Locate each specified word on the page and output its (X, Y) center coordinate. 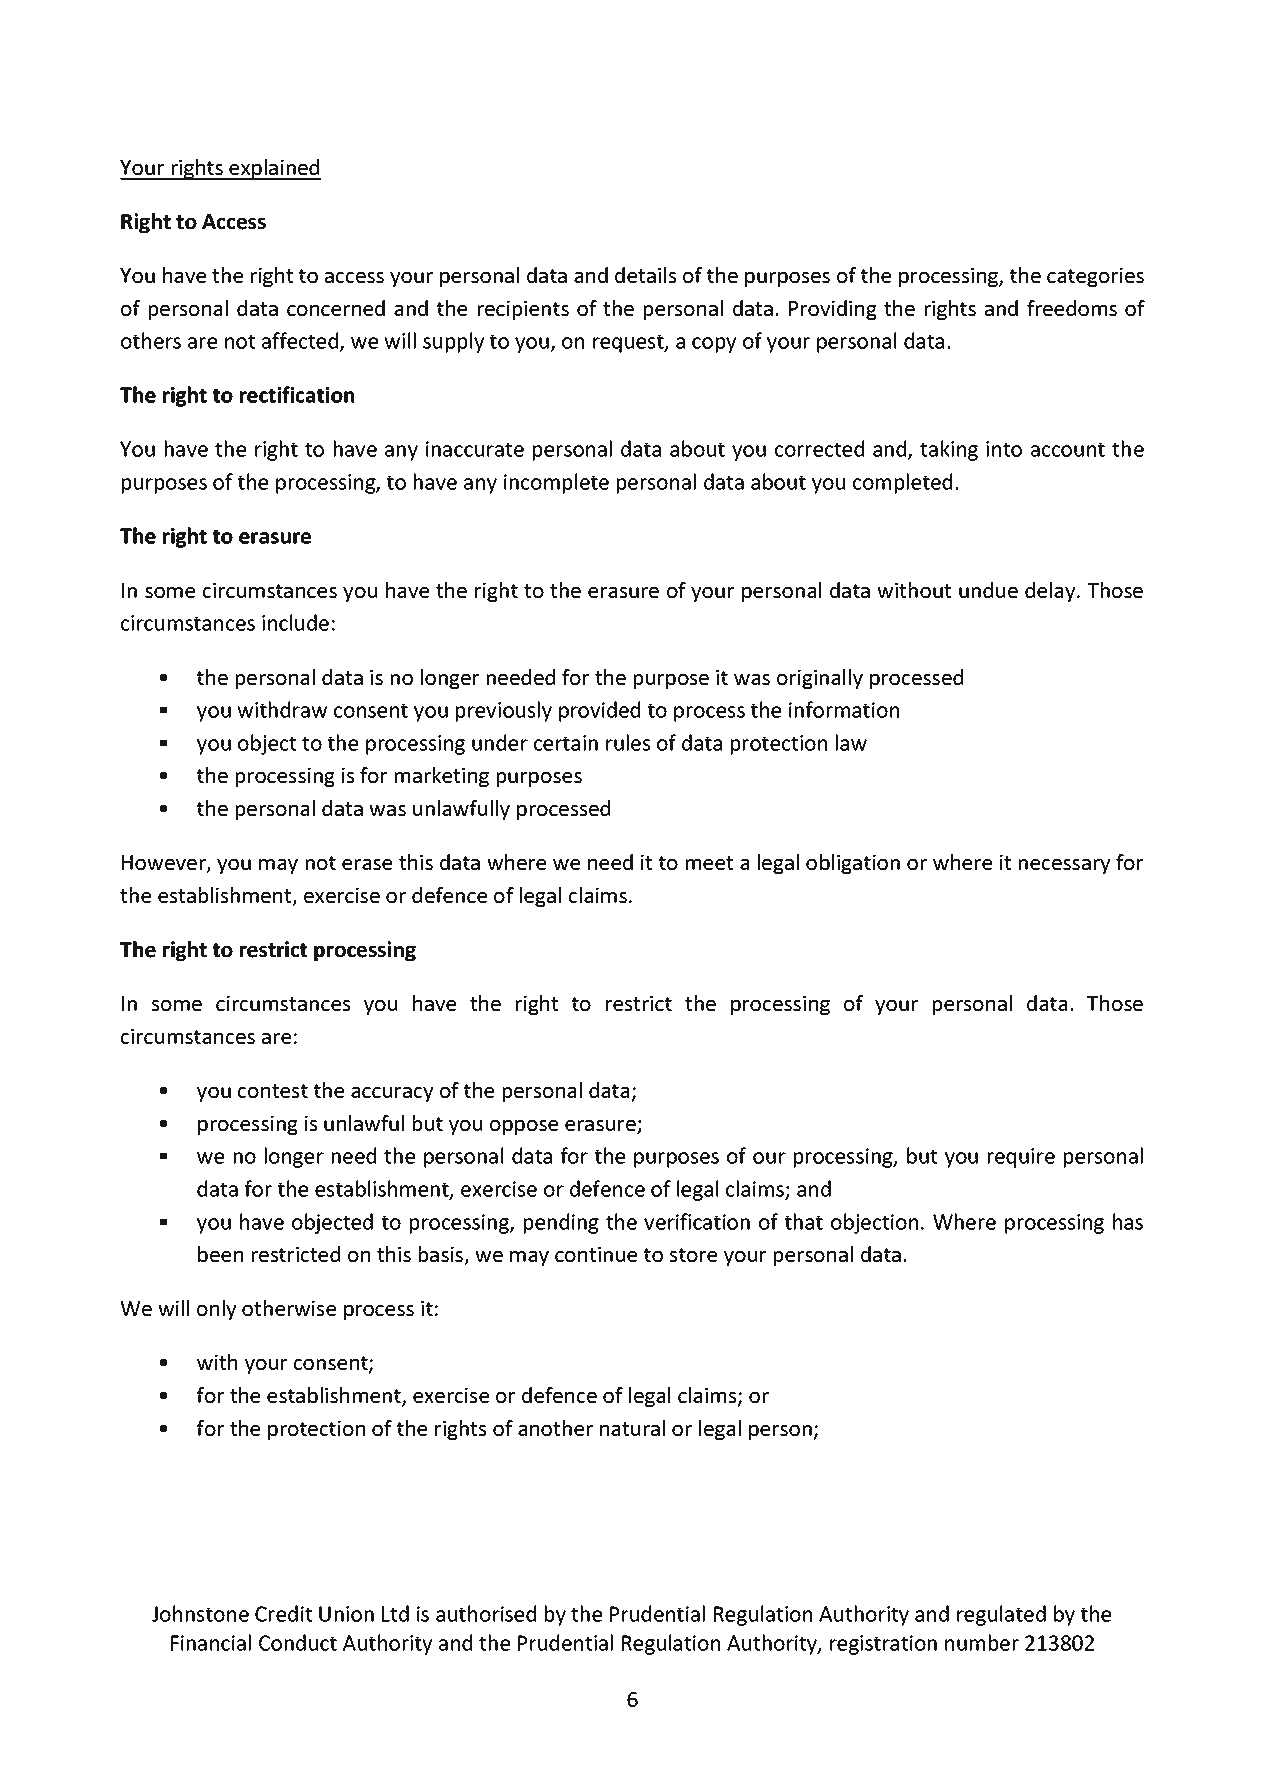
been (220, 1254)
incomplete (556, 483)
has (1128, 1221)
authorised (486, 1613)
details (645, 275)
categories (1095, 277)
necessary (1064, 866)
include (295, 622)
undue (988, 590)
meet (709, 863)
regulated (1001, 1615)
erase (367, 864)
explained (274, 169)
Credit (283, 1613)
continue (596, 1254)
